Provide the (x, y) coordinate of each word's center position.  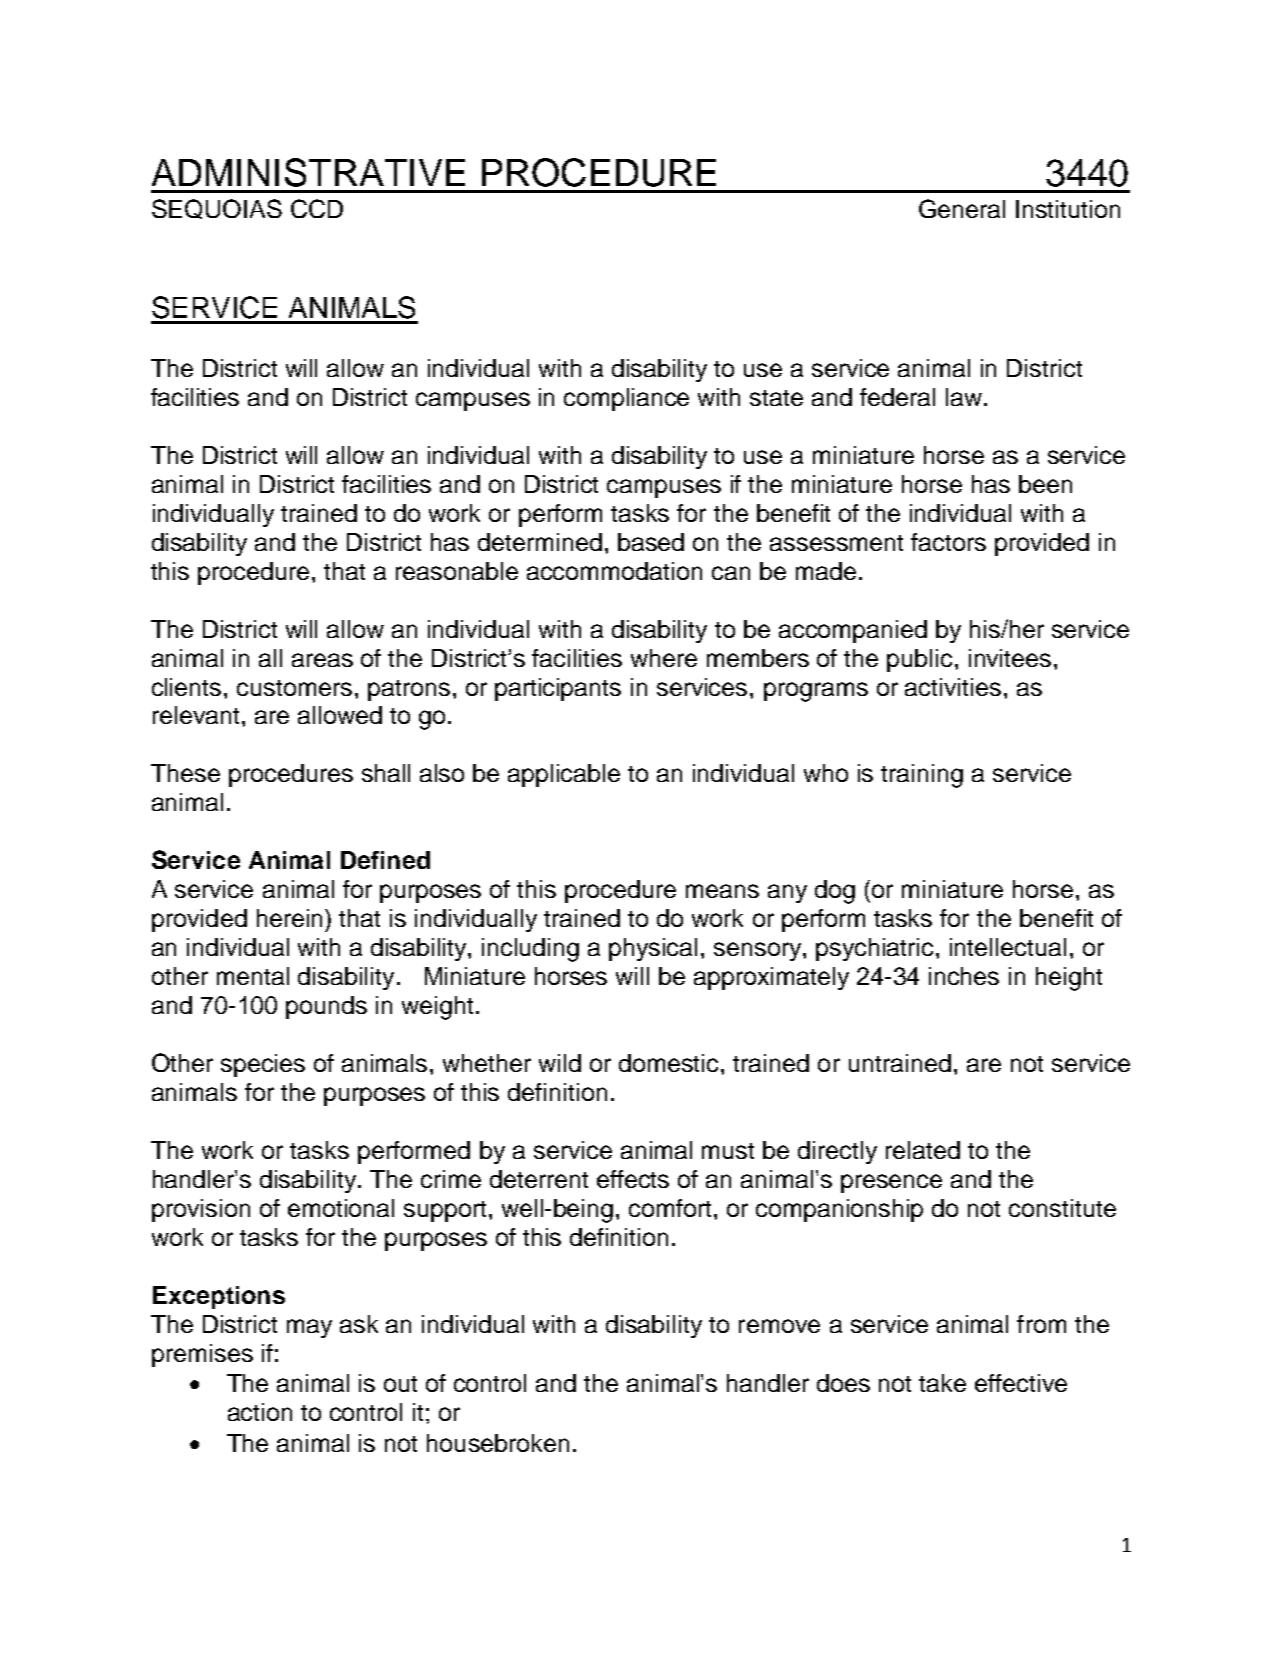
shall (386, 773)
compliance (626, 399)
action (260, 1412)
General (962, 208)
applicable (564, 775)
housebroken (498, 1443)
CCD (317, 208)
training (922, 776)
